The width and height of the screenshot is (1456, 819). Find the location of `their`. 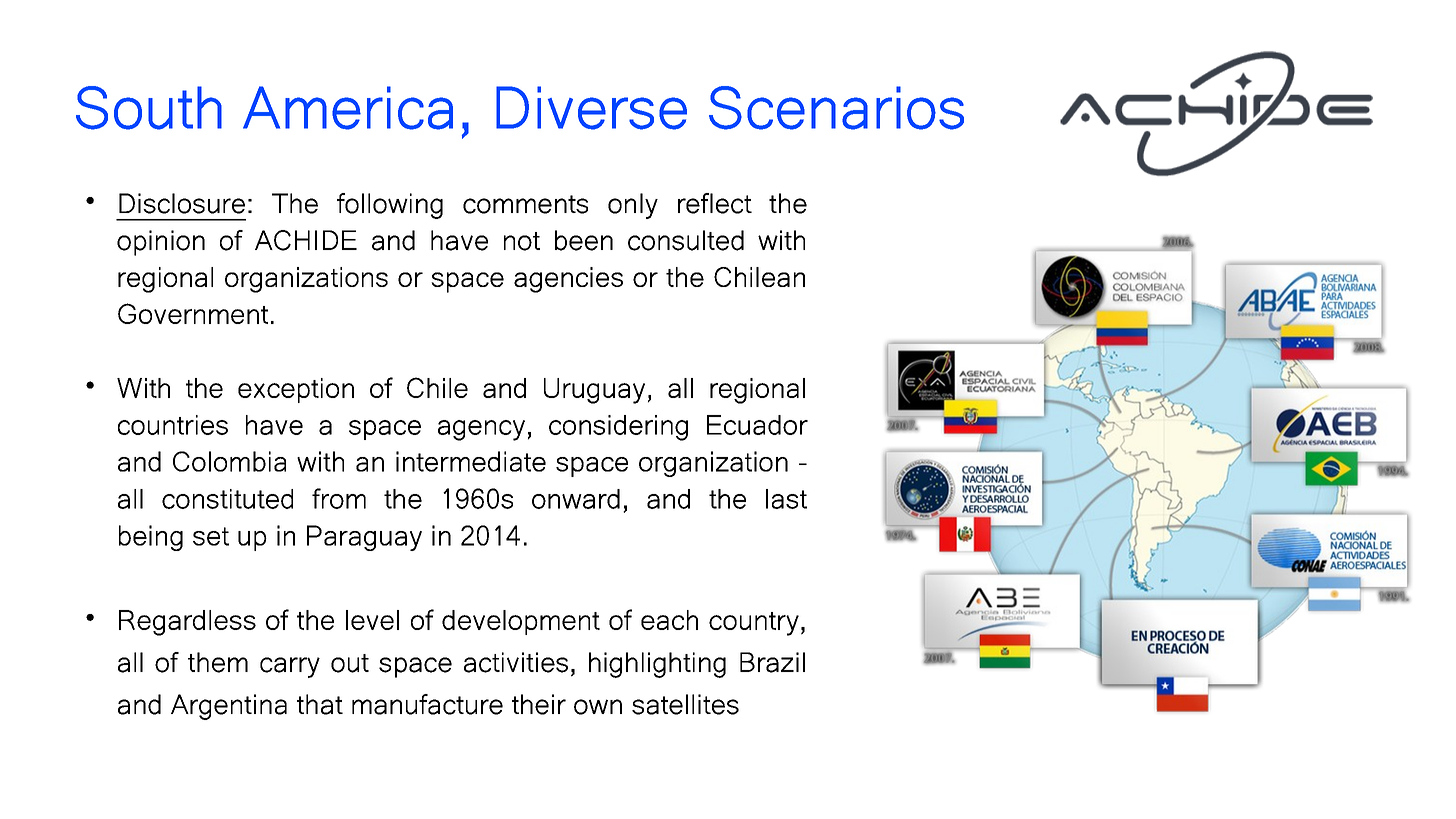

their is located at coordinates (539, 704).
